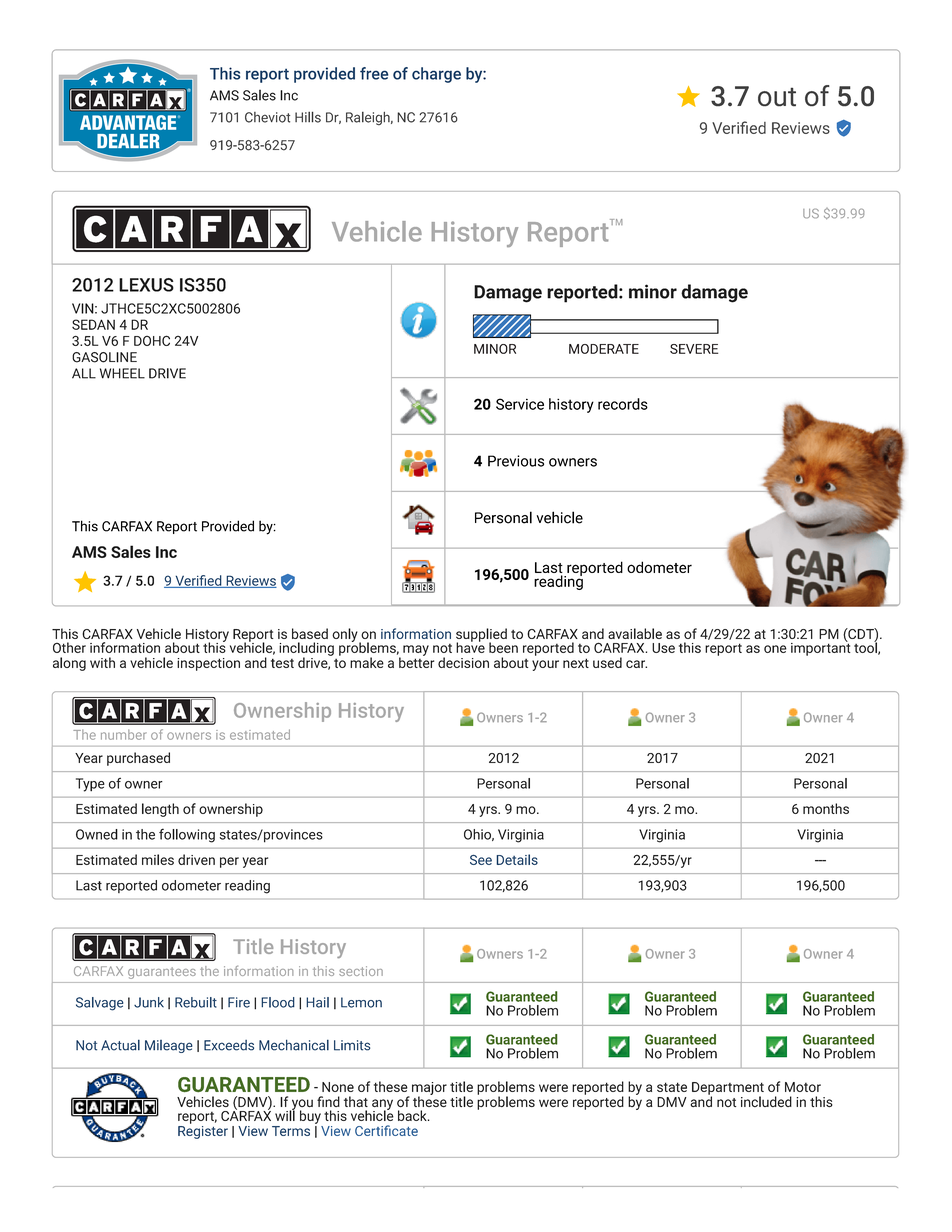  I want to click on inspection, so click(208, 664).
